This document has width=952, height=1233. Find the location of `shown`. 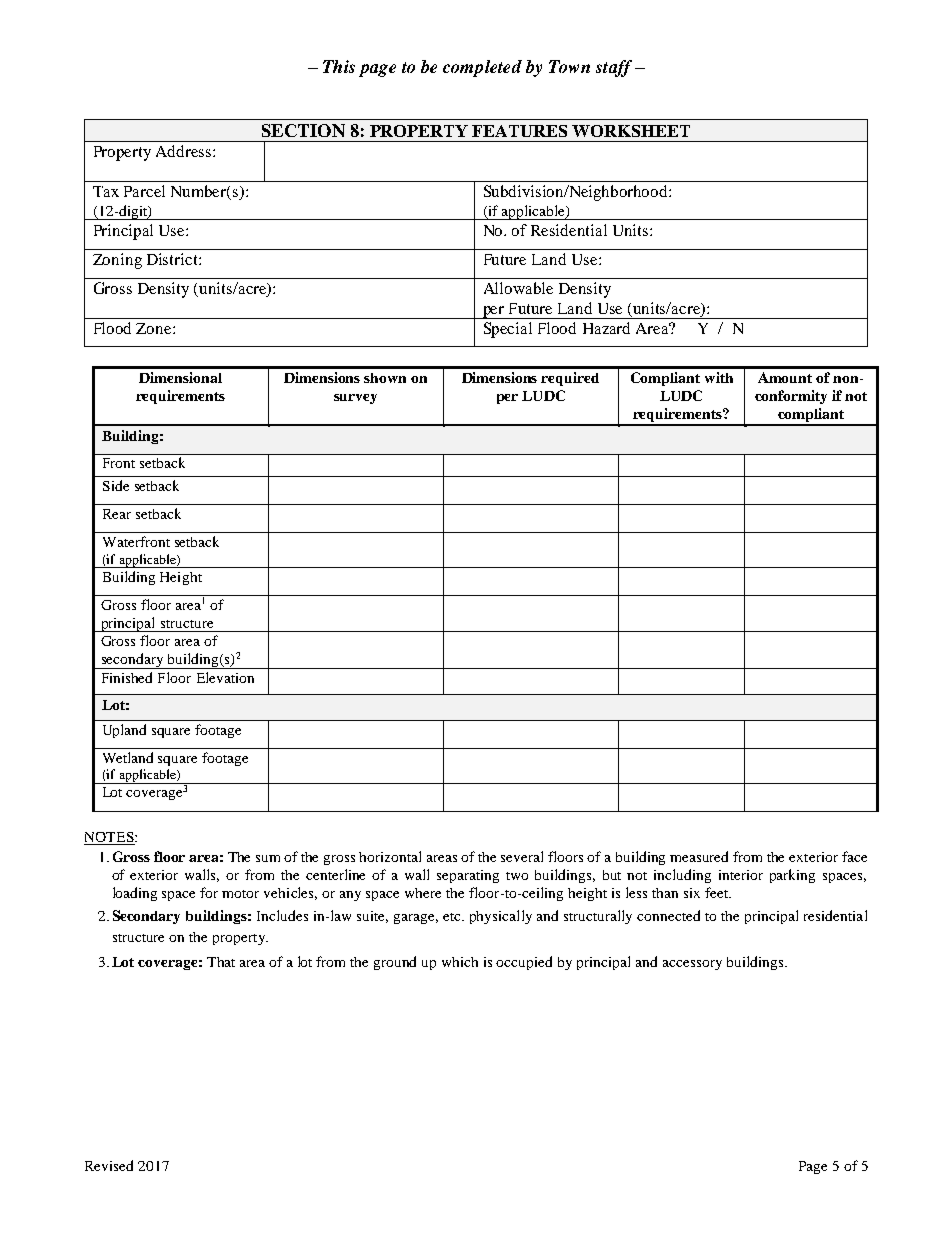

shown is located at coordinates (385, 378).
